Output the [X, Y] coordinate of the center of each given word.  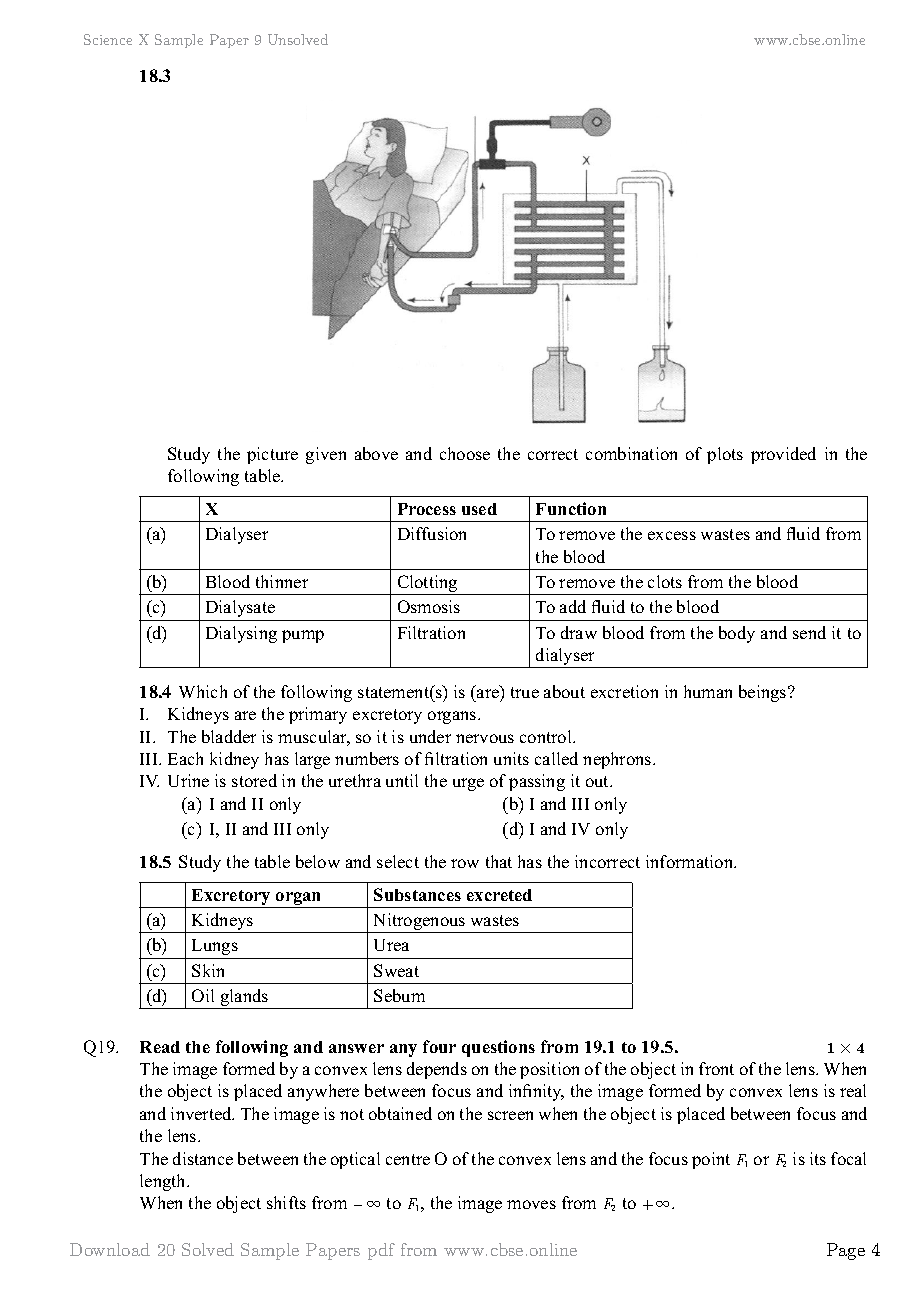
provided [783, 455]
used [479, 509]
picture [272, 455]
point [711, 1160]
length [164, 1182]
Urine [188, 780]
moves [531, 1204]
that [499, 861]
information [691, 861]
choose [465, 453]
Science [108, 39]
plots [725, 455]
